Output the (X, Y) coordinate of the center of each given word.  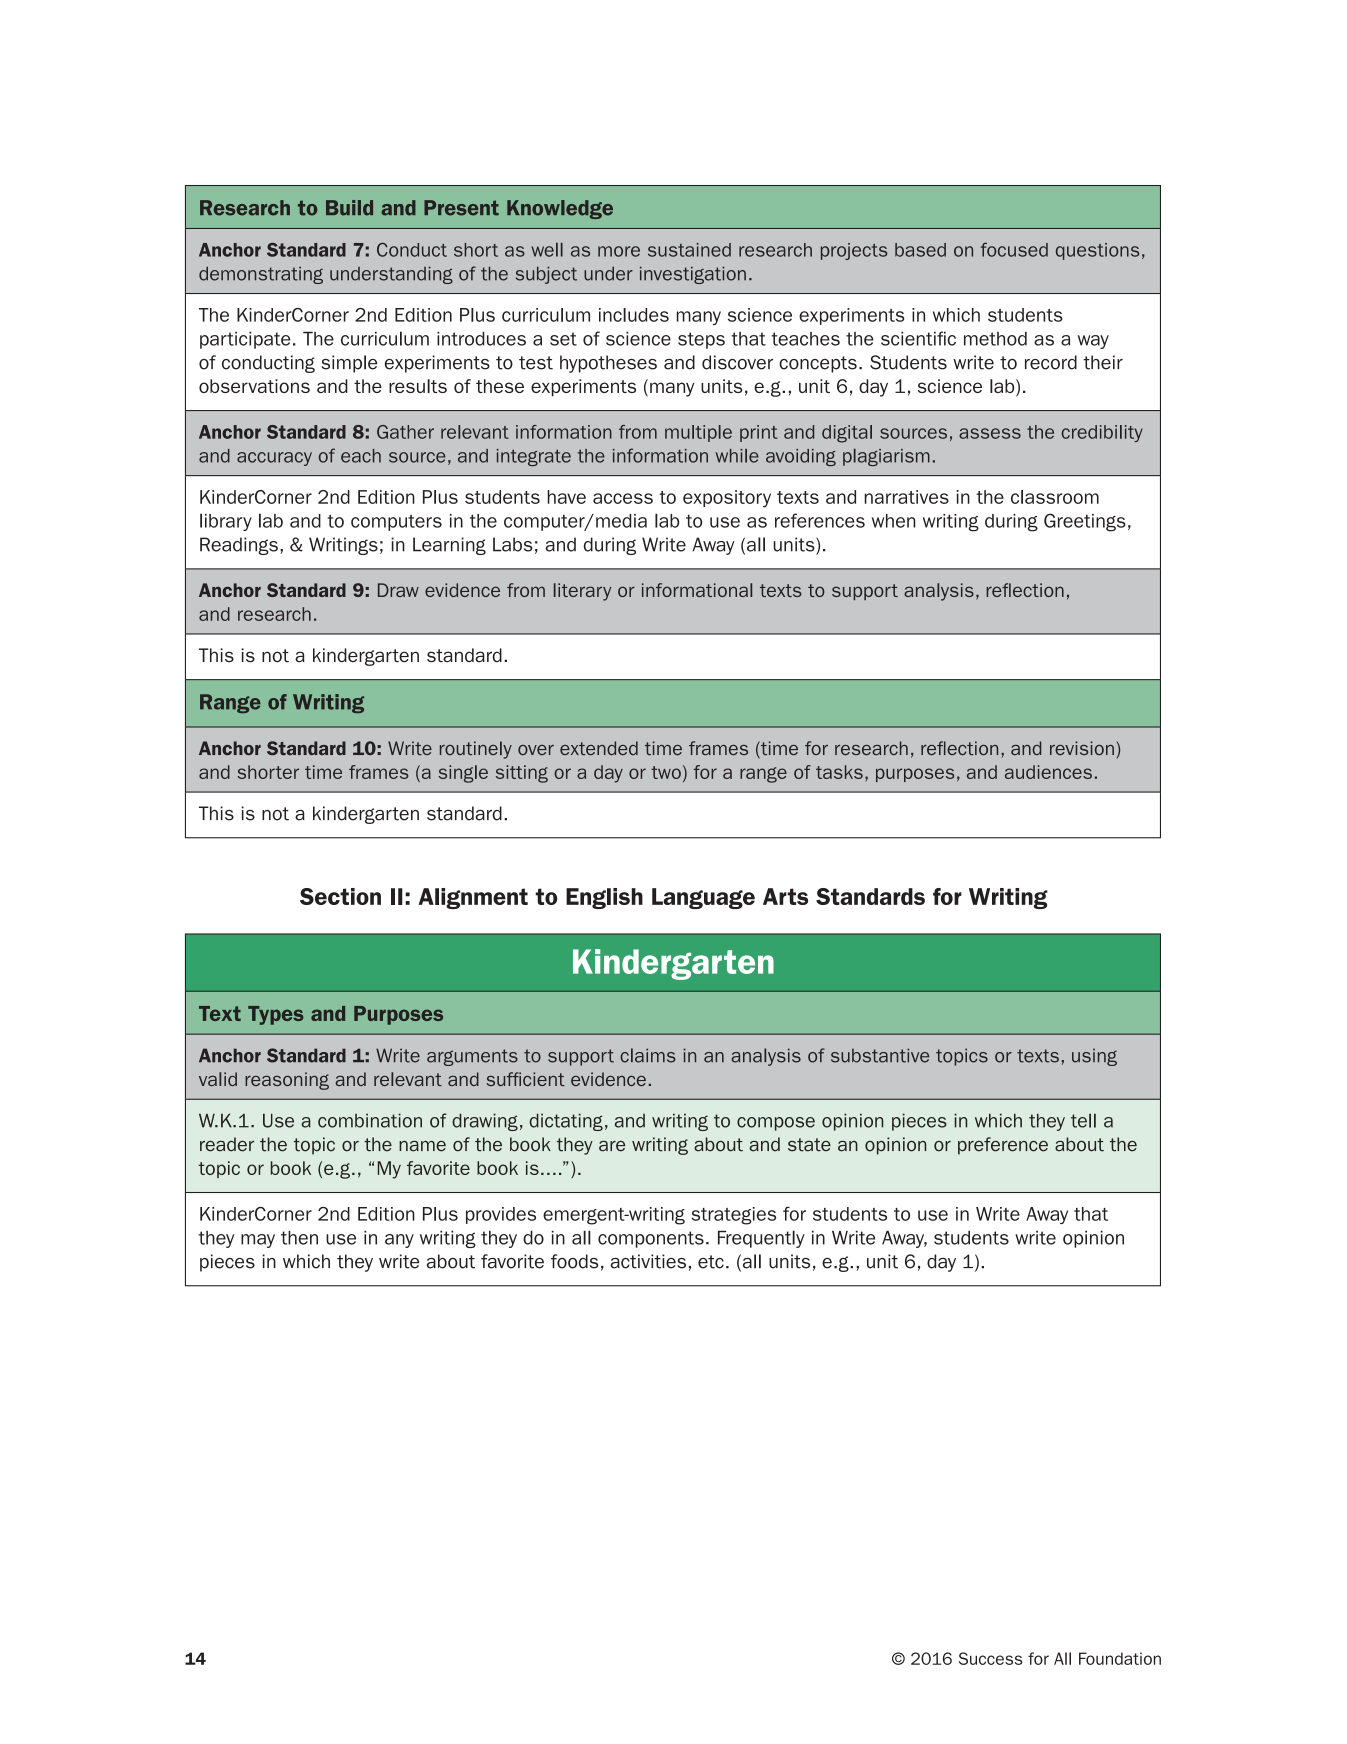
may (258, 1241)
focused (1014, 250)
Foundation (1120, 1658)
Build (349, 208)
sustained (689, 250)
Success (990, 1658)
